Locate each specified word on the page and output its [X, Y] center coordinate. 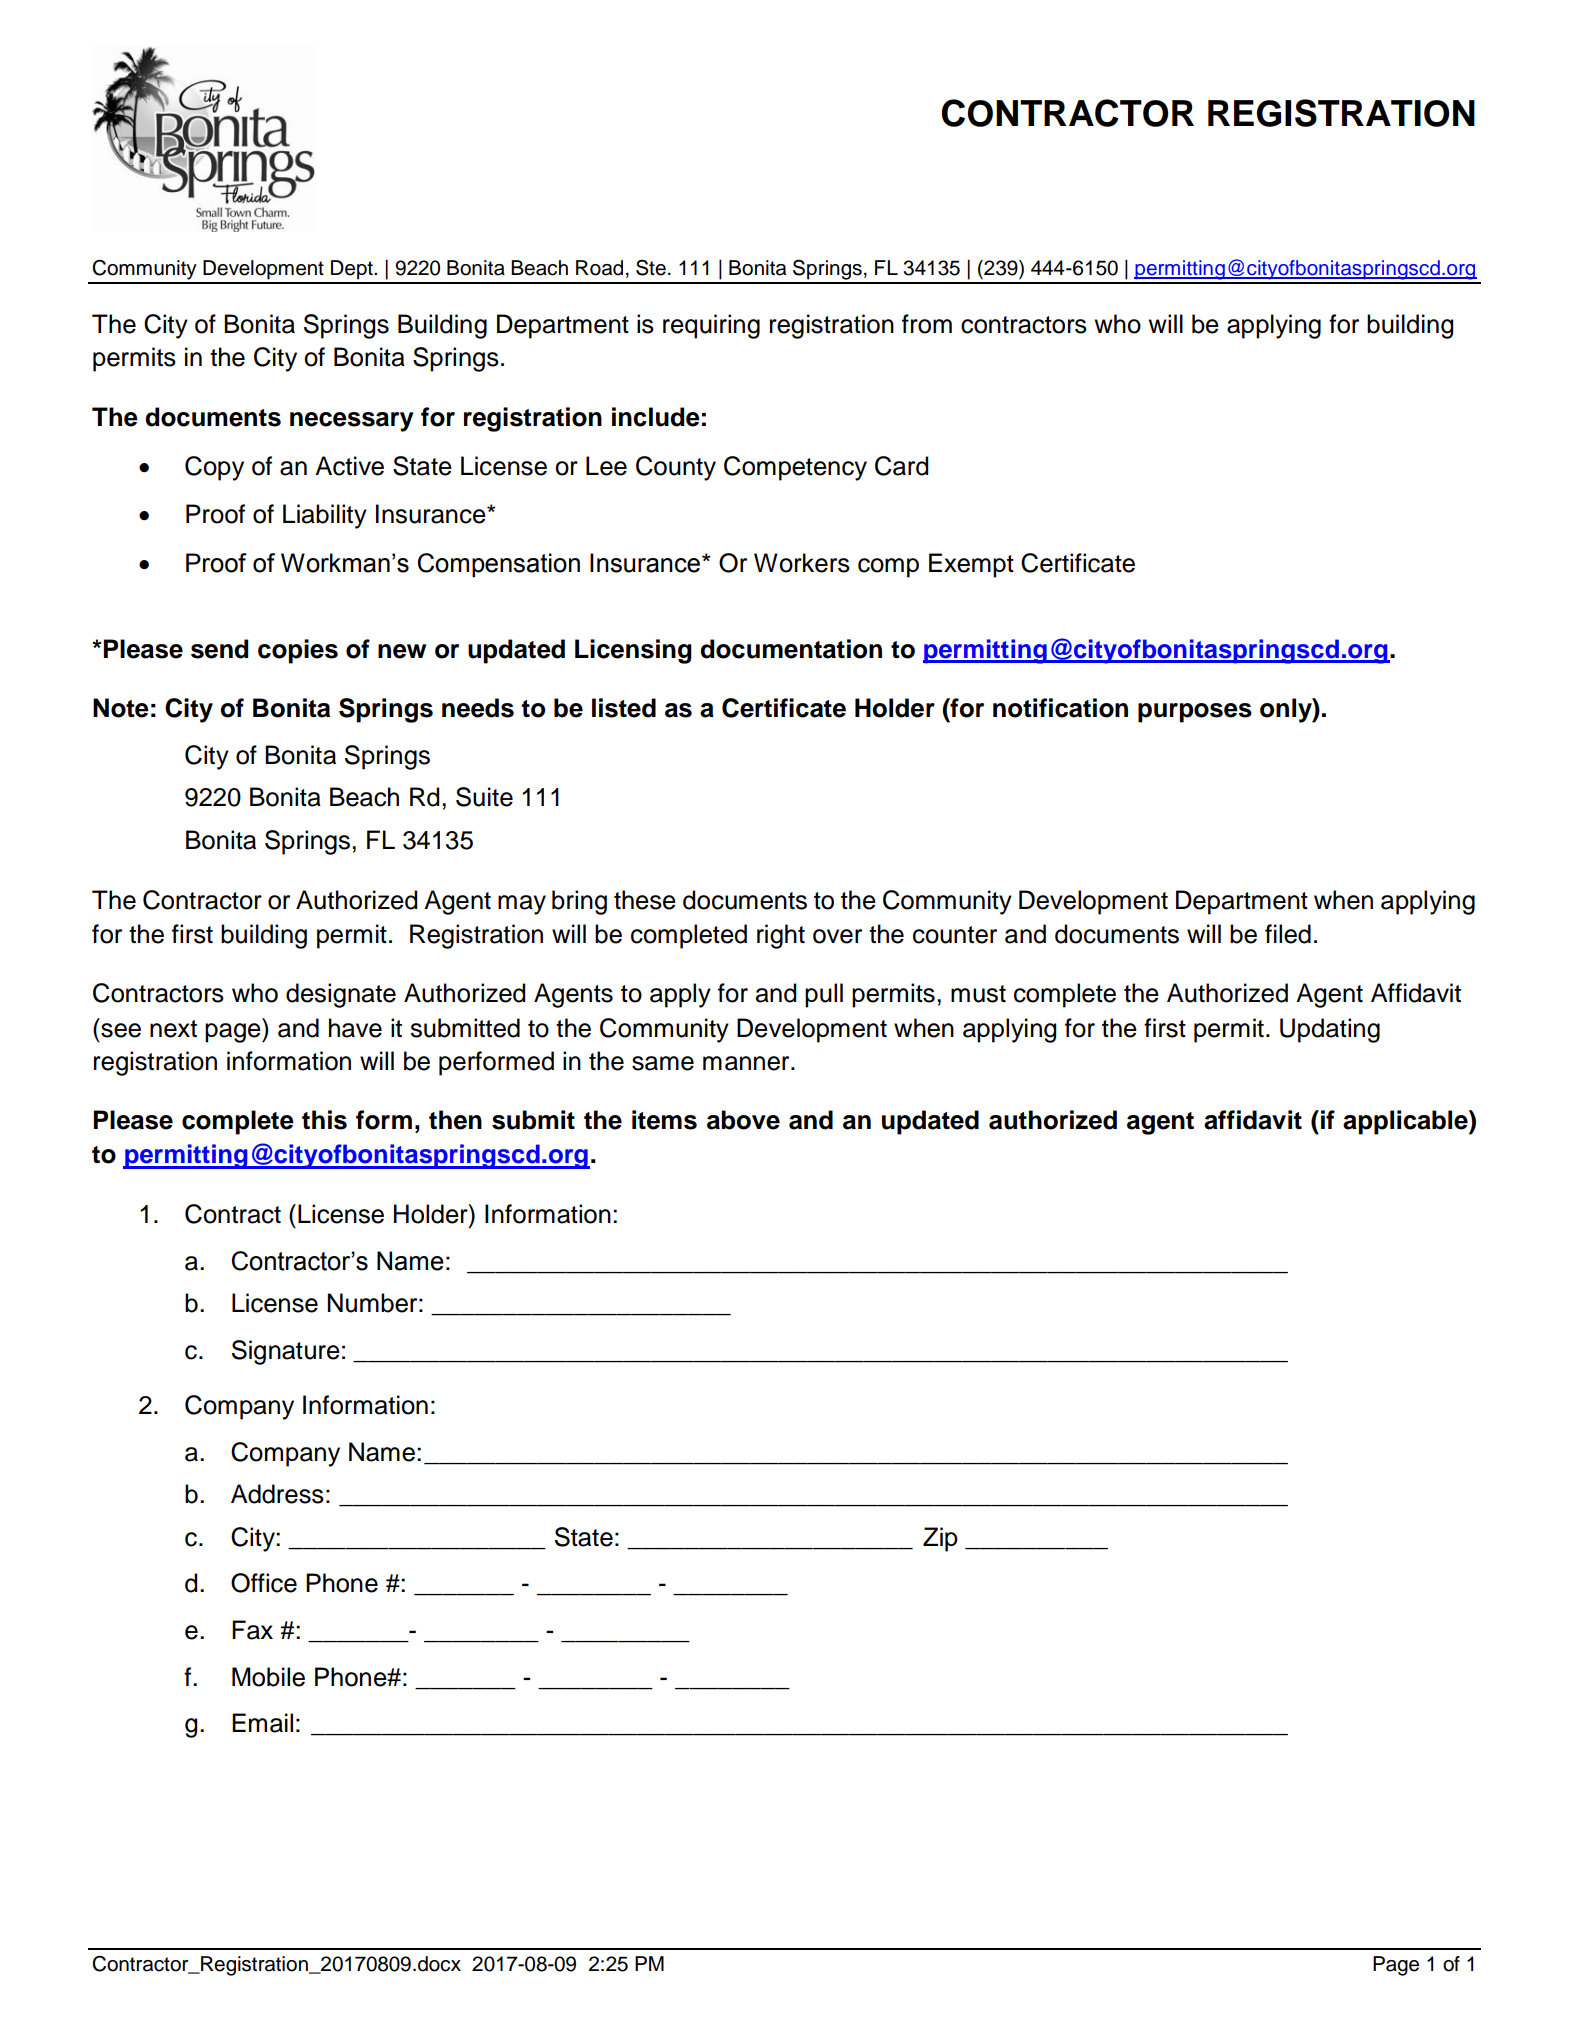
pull [824, 995]
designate [341, 995]
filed [1288, 934]
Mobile [268, 1677]
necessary [352, 422]
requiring [711, 326]
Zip [940, 1539]
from [927, 324]
